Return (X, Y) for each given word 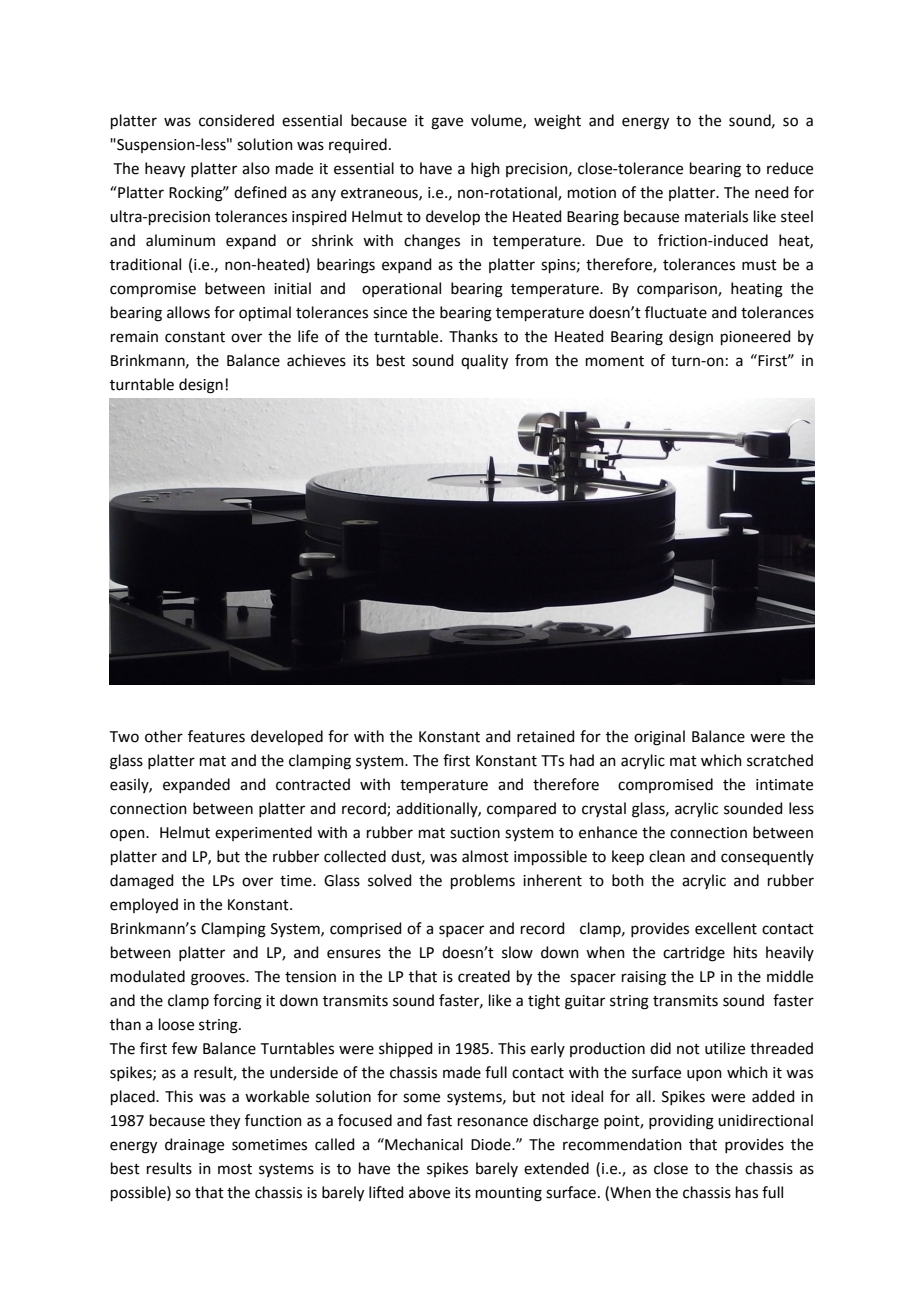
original (659, 738)
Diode (492, 1144)
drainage (194, 1146)
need (772, 192)
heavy (165, 170)
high (485, 170)
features (216, 736)
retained (546, 736)
